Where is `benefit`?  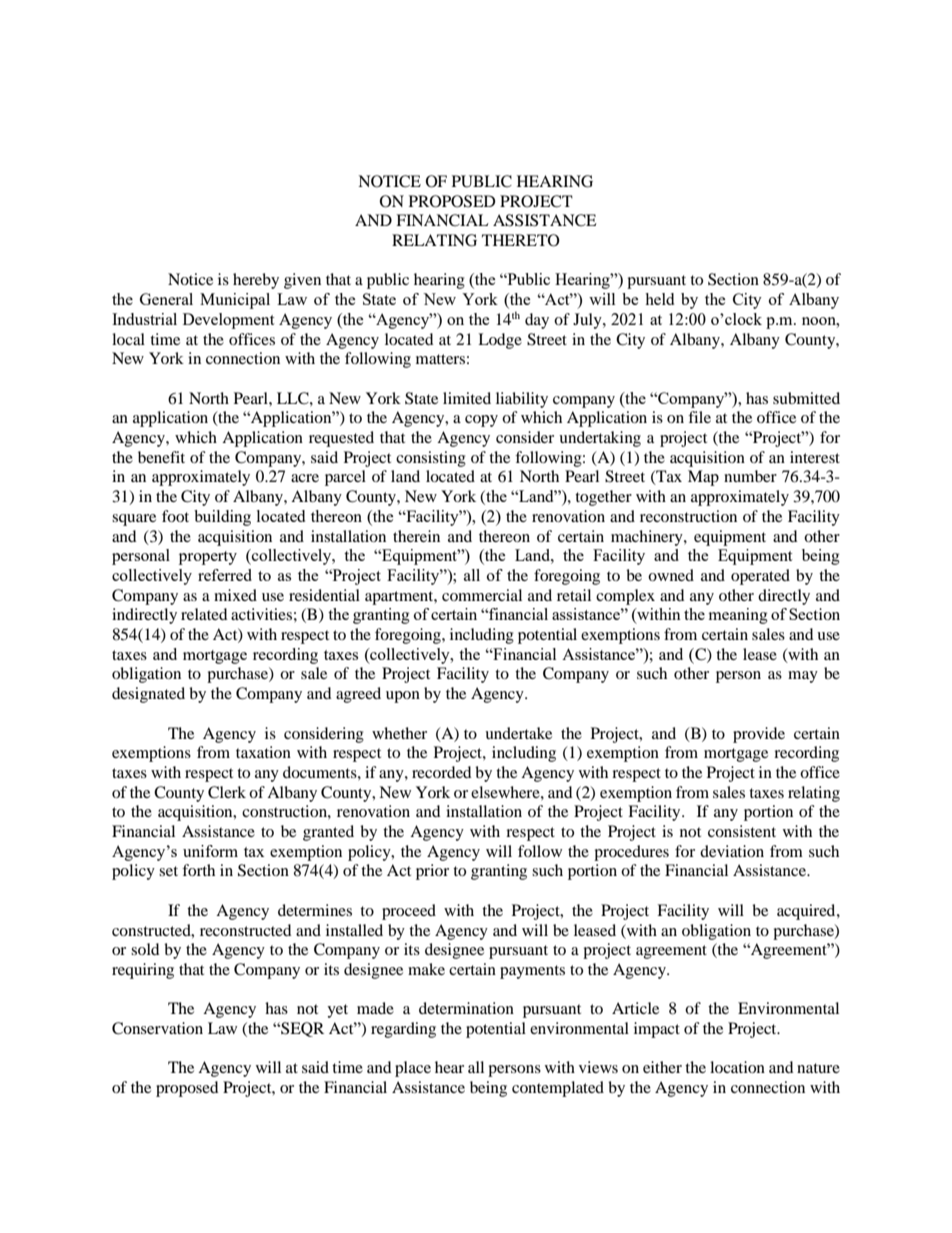 benefit is located at coordinates (161, 457).
